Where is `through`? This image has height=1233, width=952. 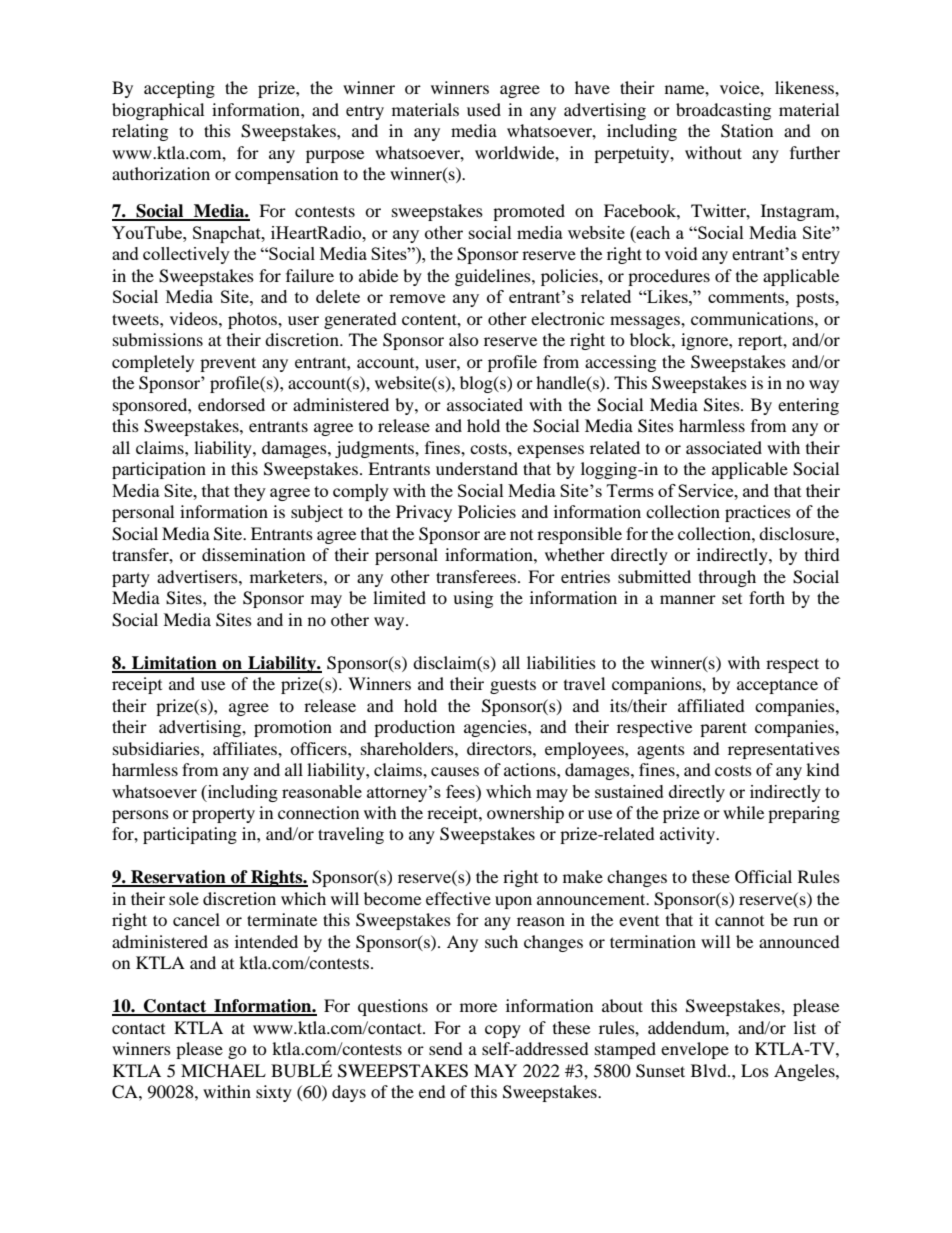
through is located at coordinates (727, 578).
